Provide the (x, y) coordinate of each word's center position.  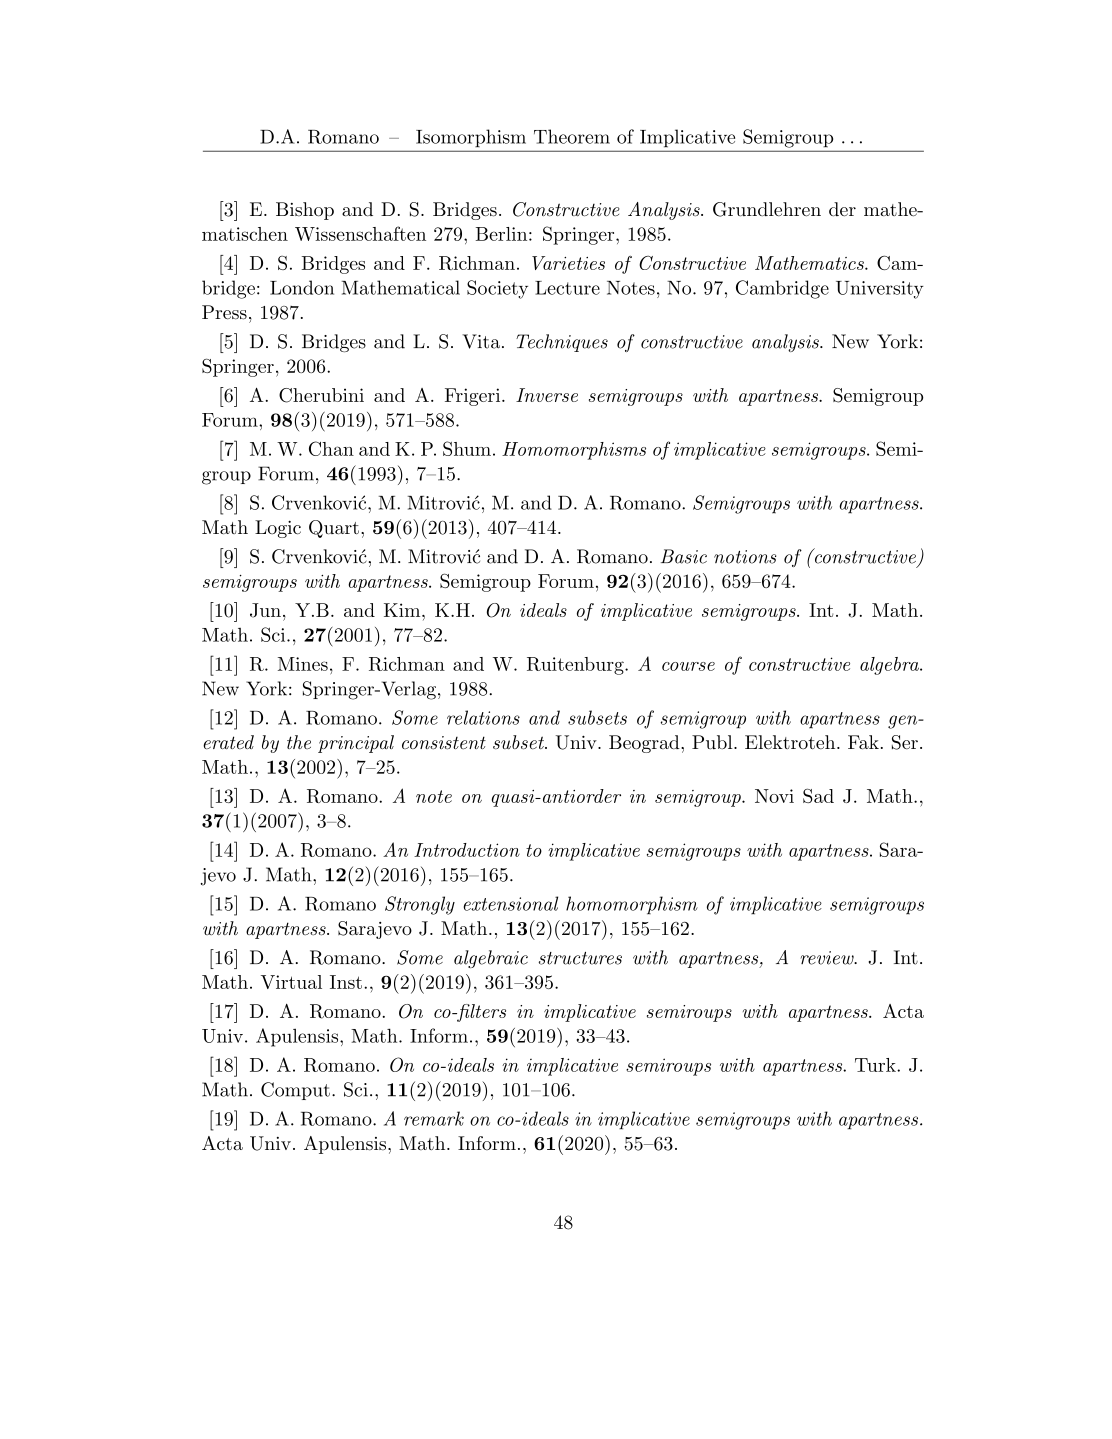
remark (434, 1118)
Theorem (572, 136)
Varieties (568, 263)
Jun (265, 610)
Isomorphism (471, 138)
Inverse (547, 395)
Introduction (467, 850)
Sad (818, 795)
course (688, 666)
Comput (295, 1091)
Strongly (420, 905)
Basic (684, 556)
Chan (331, 448)
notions (745, 557)
